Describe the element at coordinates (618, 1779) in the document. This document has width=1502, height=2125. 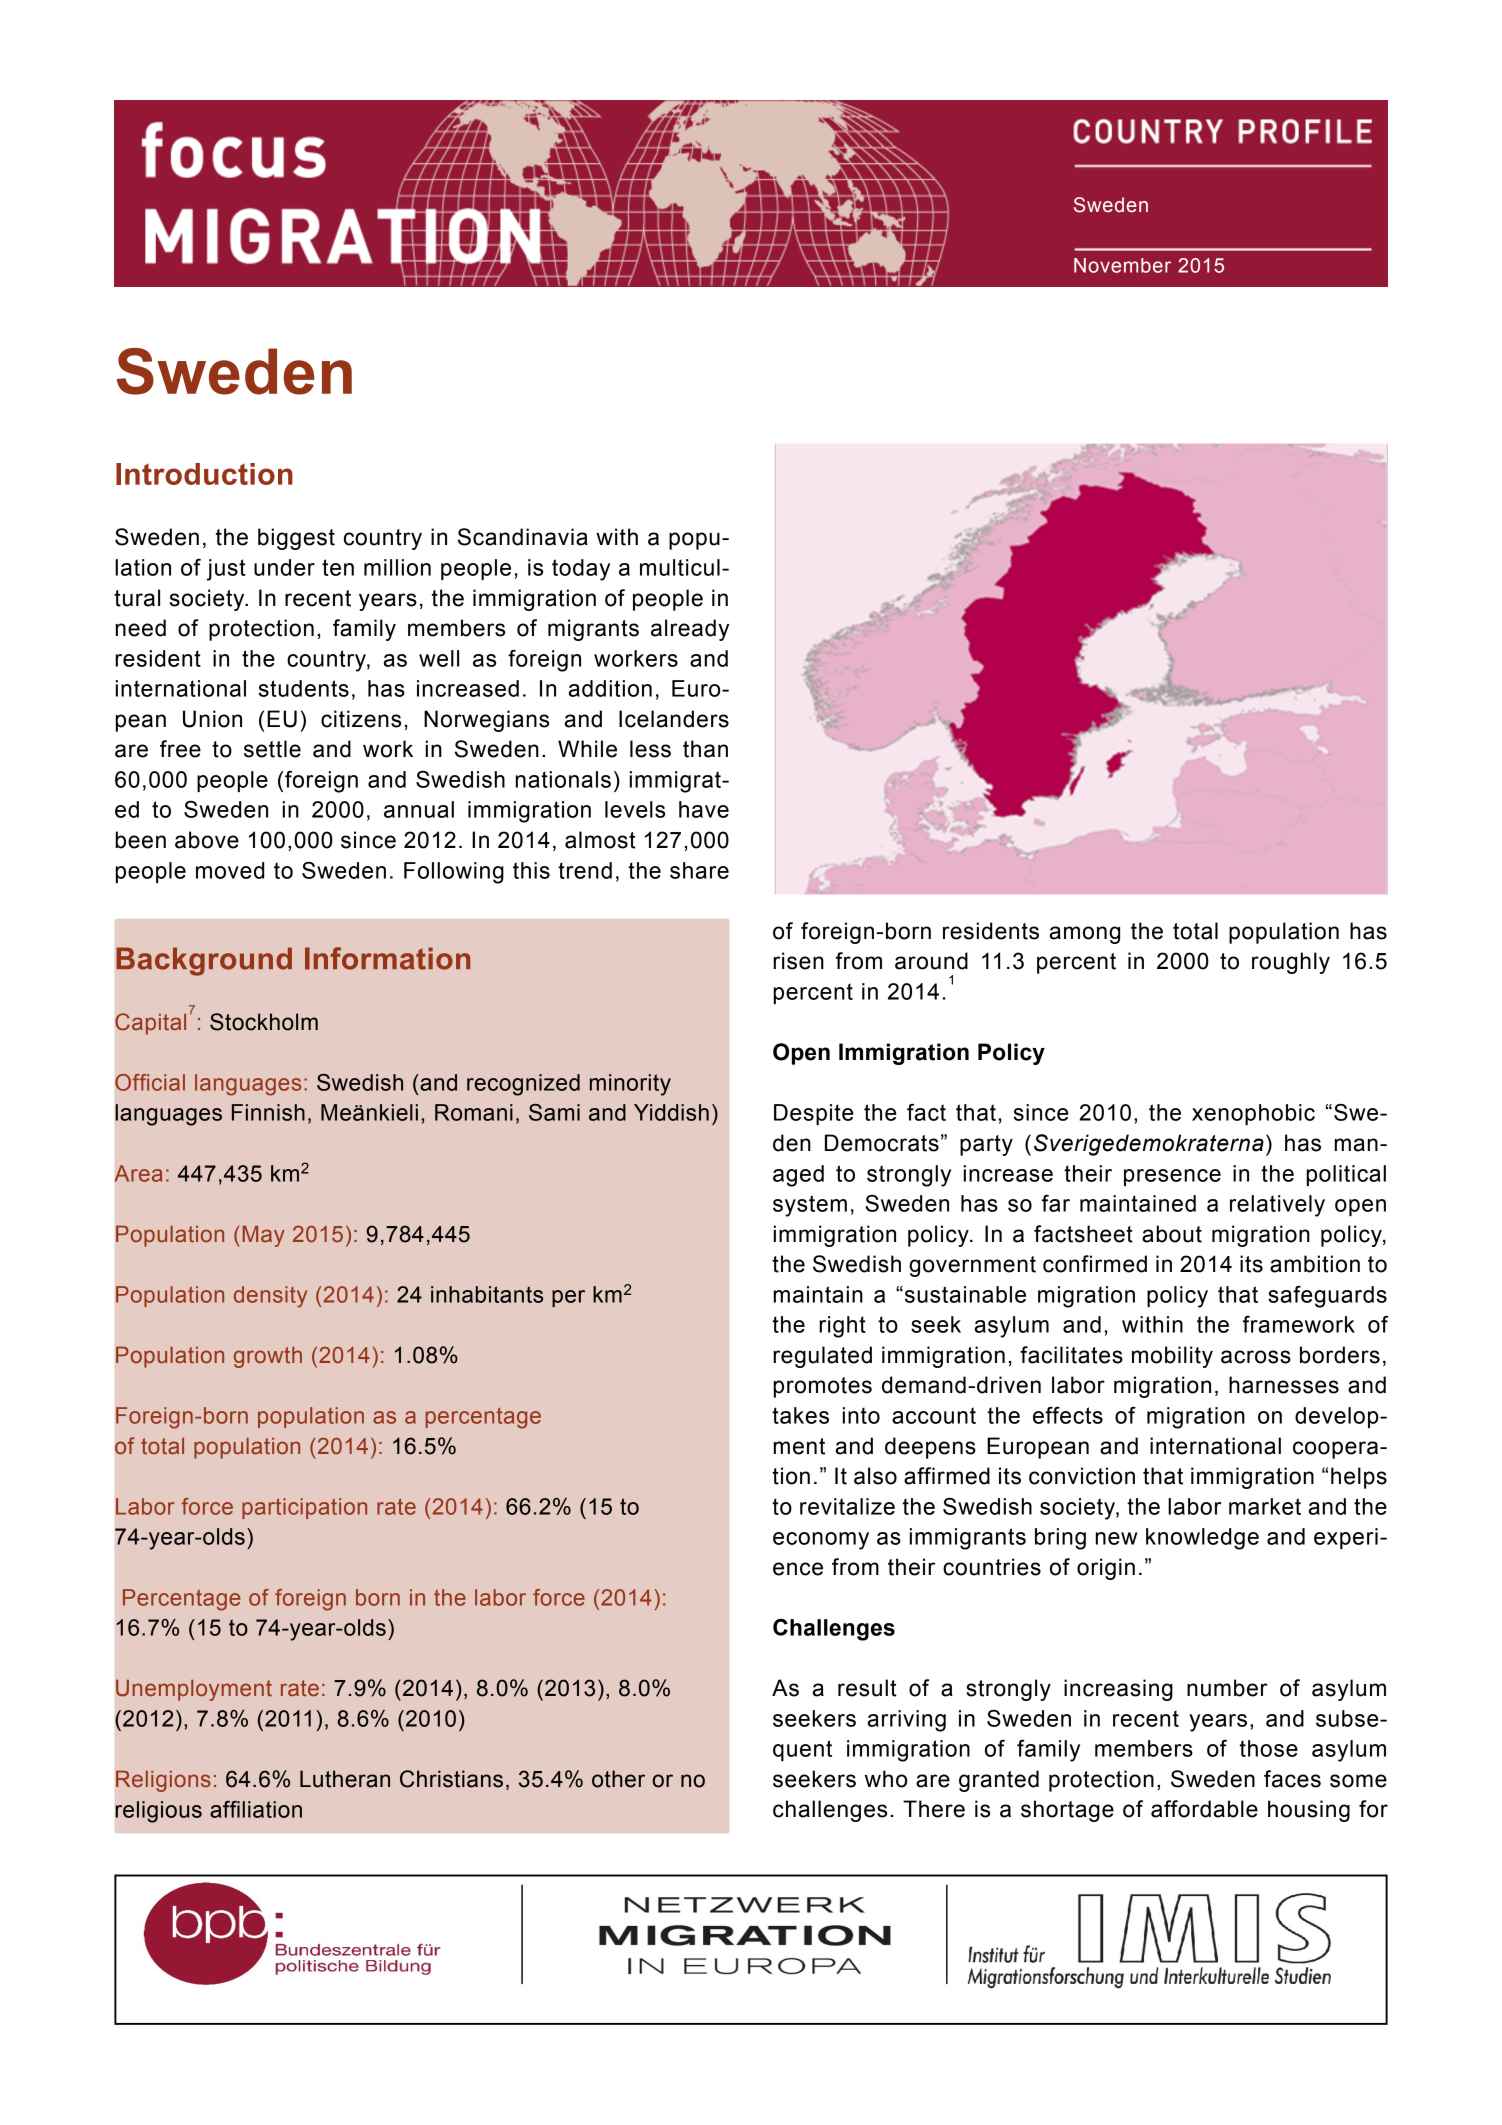
I see `other` at that location.
